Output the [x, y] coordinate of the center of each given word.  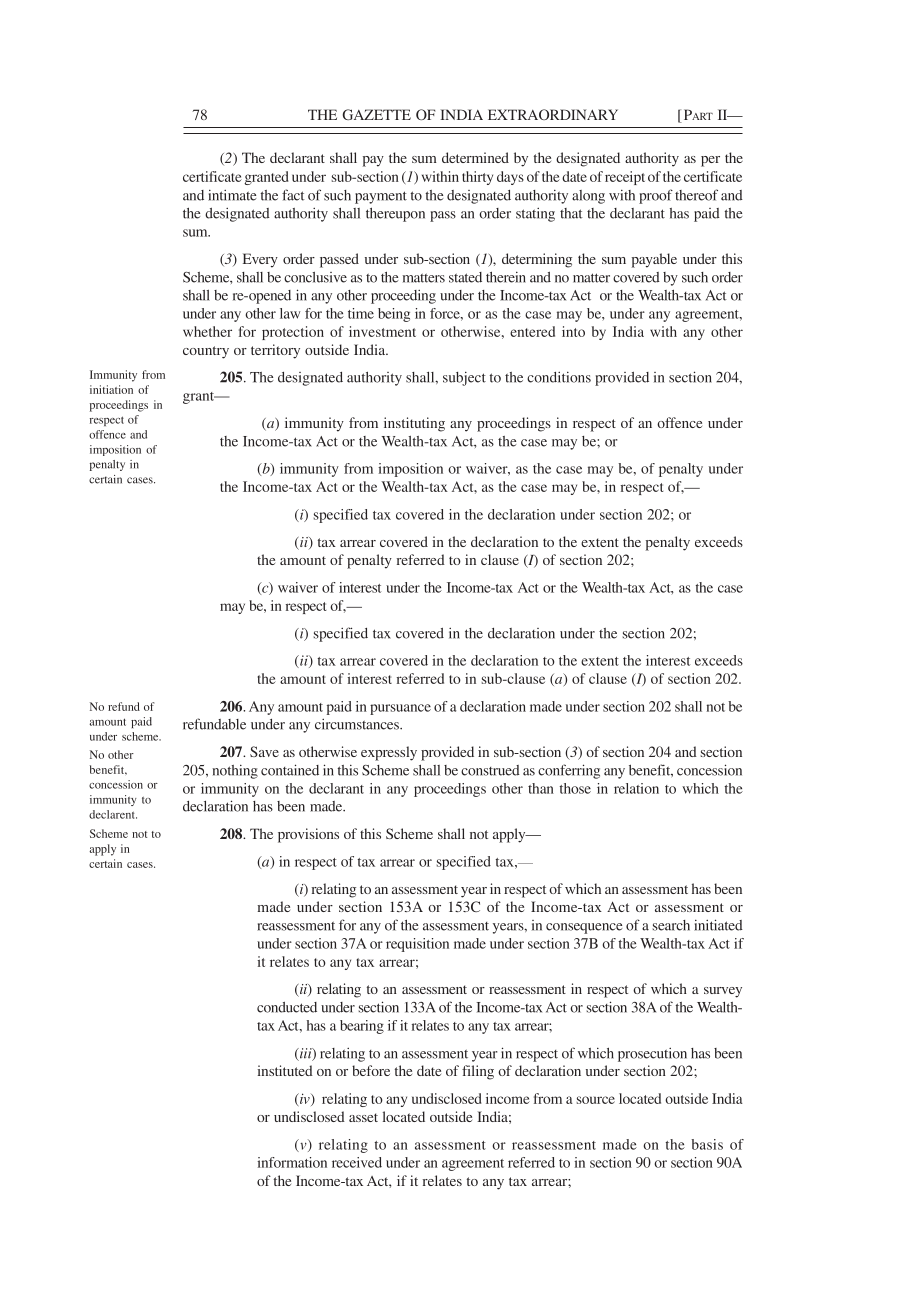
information [292, 1162]
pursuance [400, 709]
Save [264, 751]
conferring [569, 771]
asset [363, 1117]
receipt [625, 178]
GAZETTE [376, 114]
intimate [232, 195]
